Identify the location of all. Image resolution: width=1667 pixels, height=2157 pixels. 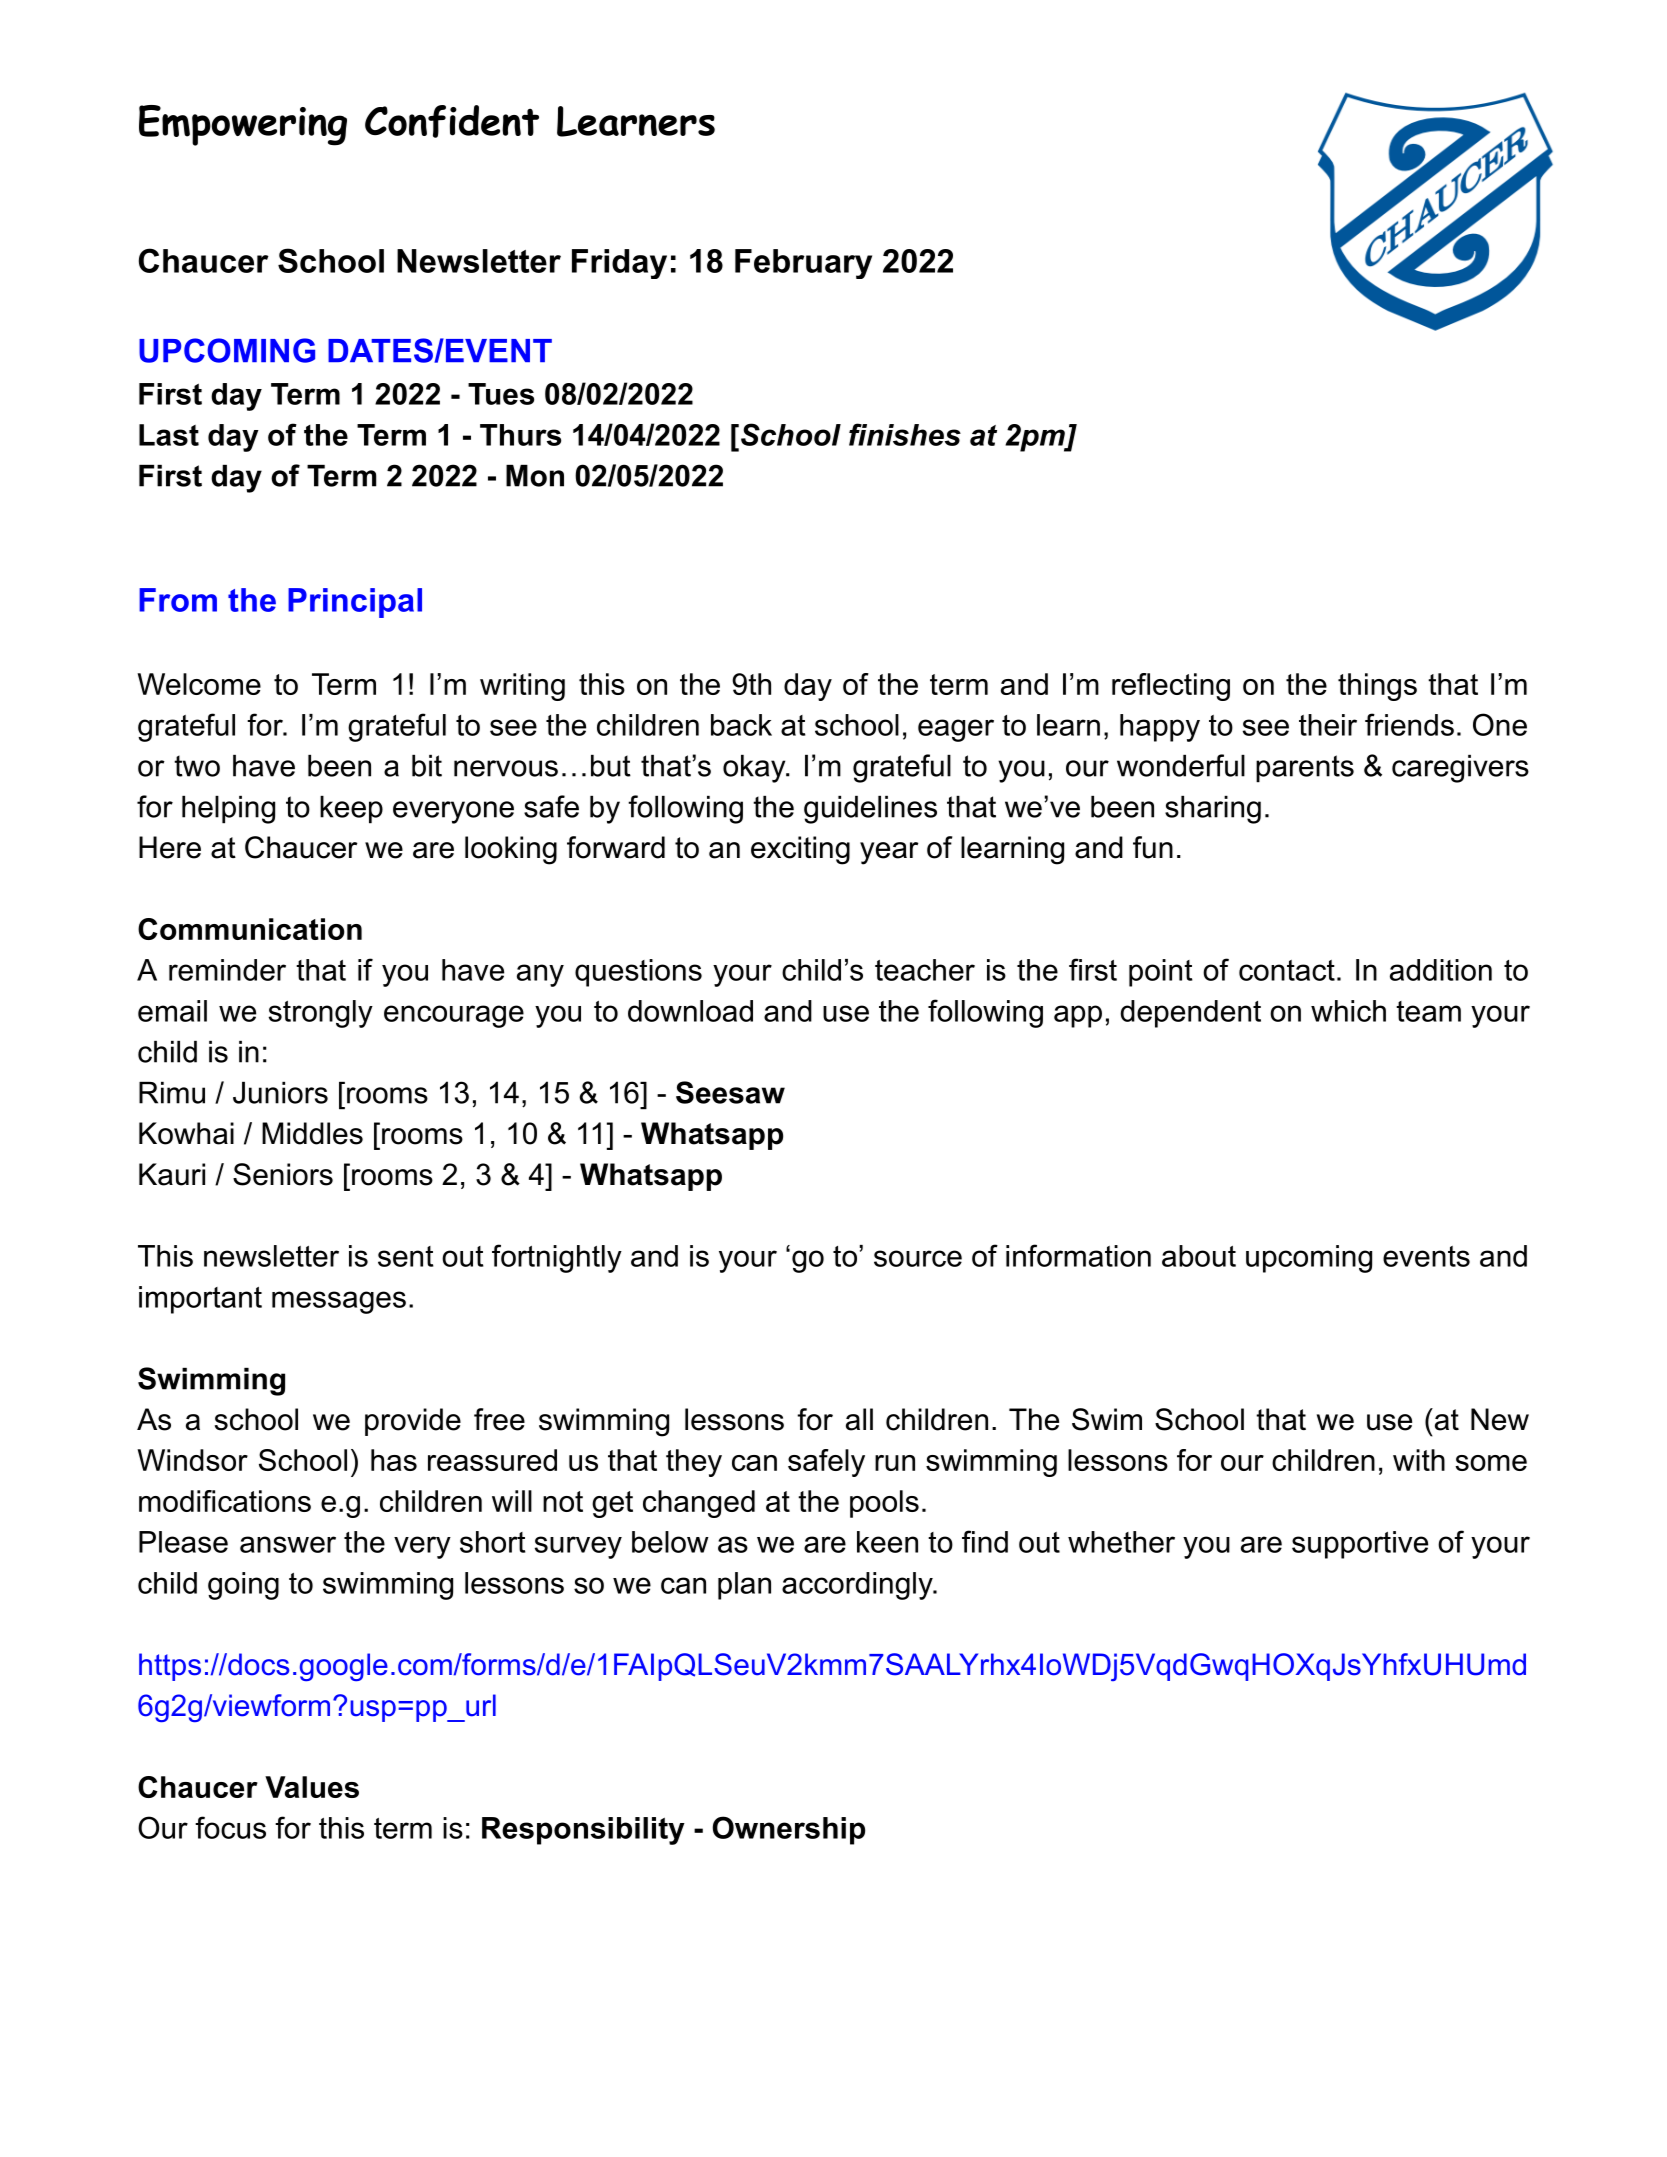
(859, 1419).
